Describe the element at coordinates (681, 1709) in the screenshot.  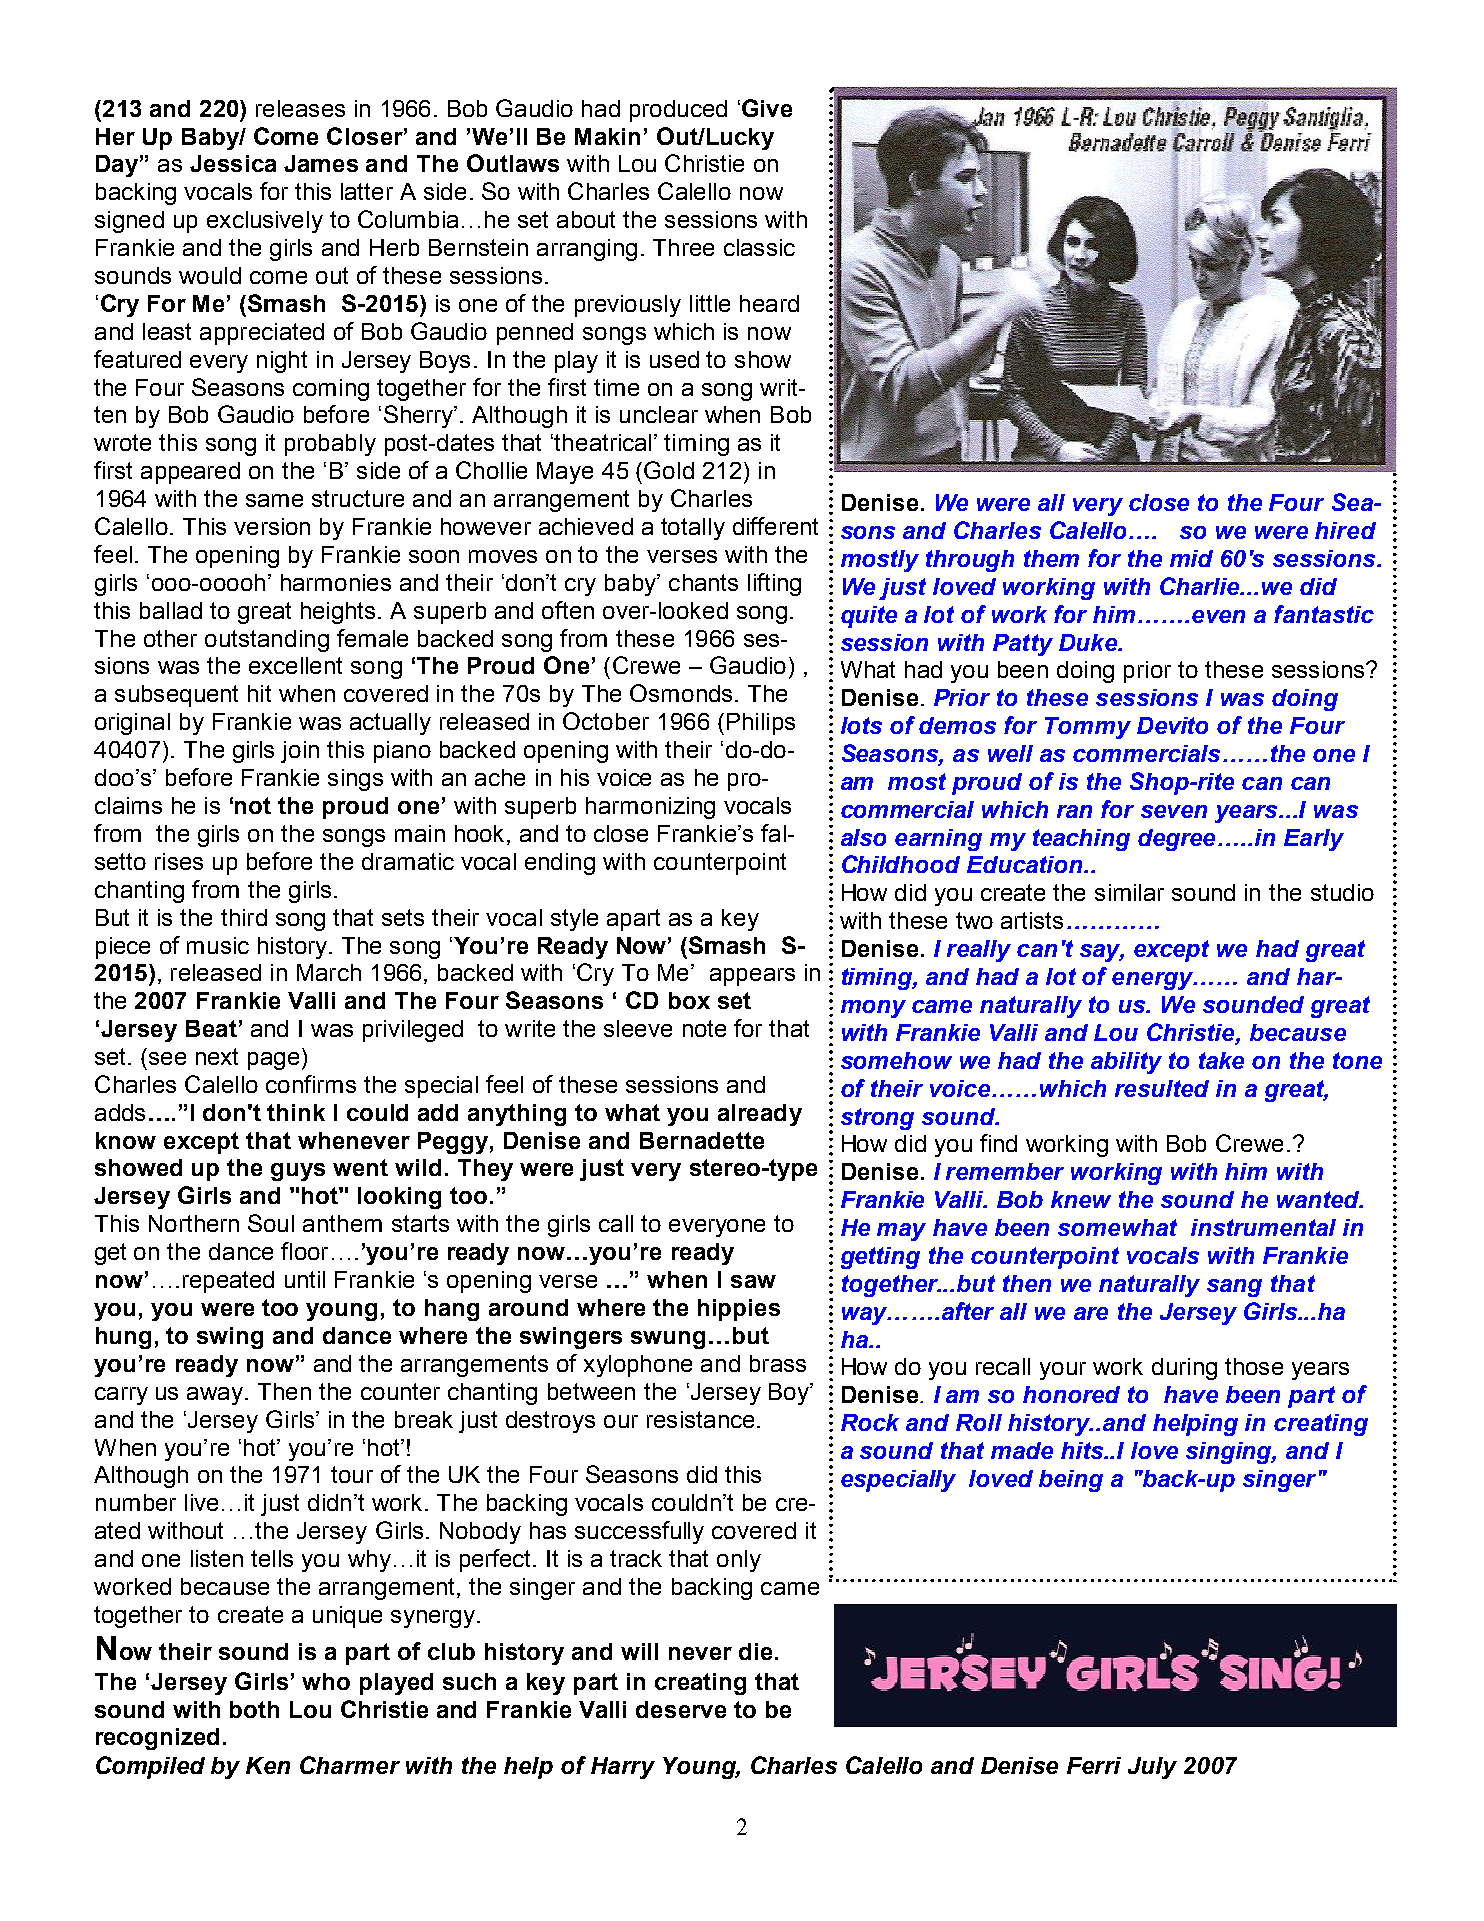
I see `deserve` at that location.
